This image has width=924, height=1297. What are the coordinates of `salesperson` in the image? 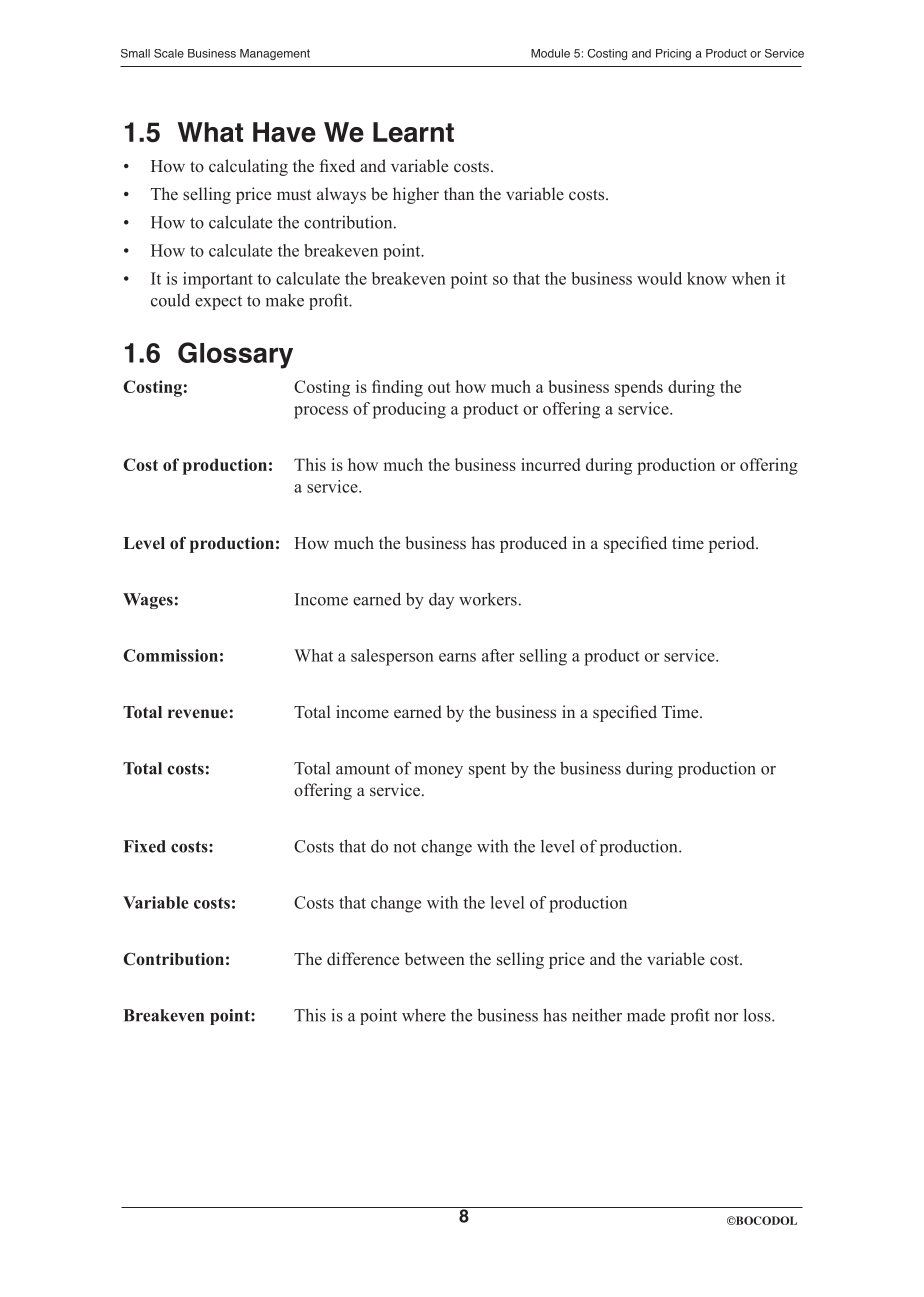 It's located at (392, 657).
